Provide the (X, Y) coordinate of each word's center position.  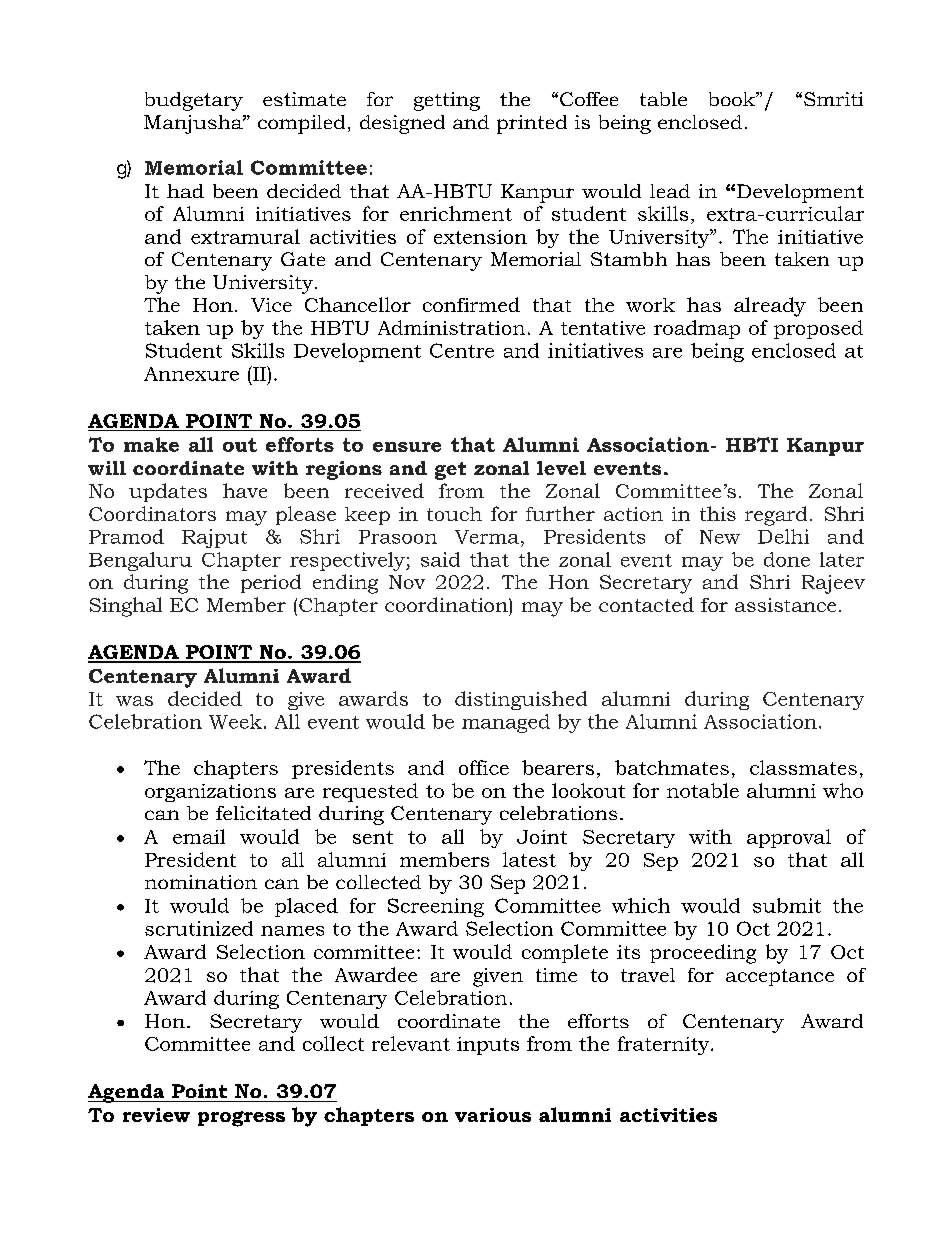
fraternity (665, 1045)
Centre (462, 350)
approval (789, 838)
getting (447, 101)
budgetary (194, 101)
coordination (447, 604)
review (156, 1115)
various (493, 1115)
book (733, 99)
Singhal (126, 607)
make (151, 444)
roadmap (697, 329)
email (199, 836)
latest (529, 859)
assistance (785, 605)
